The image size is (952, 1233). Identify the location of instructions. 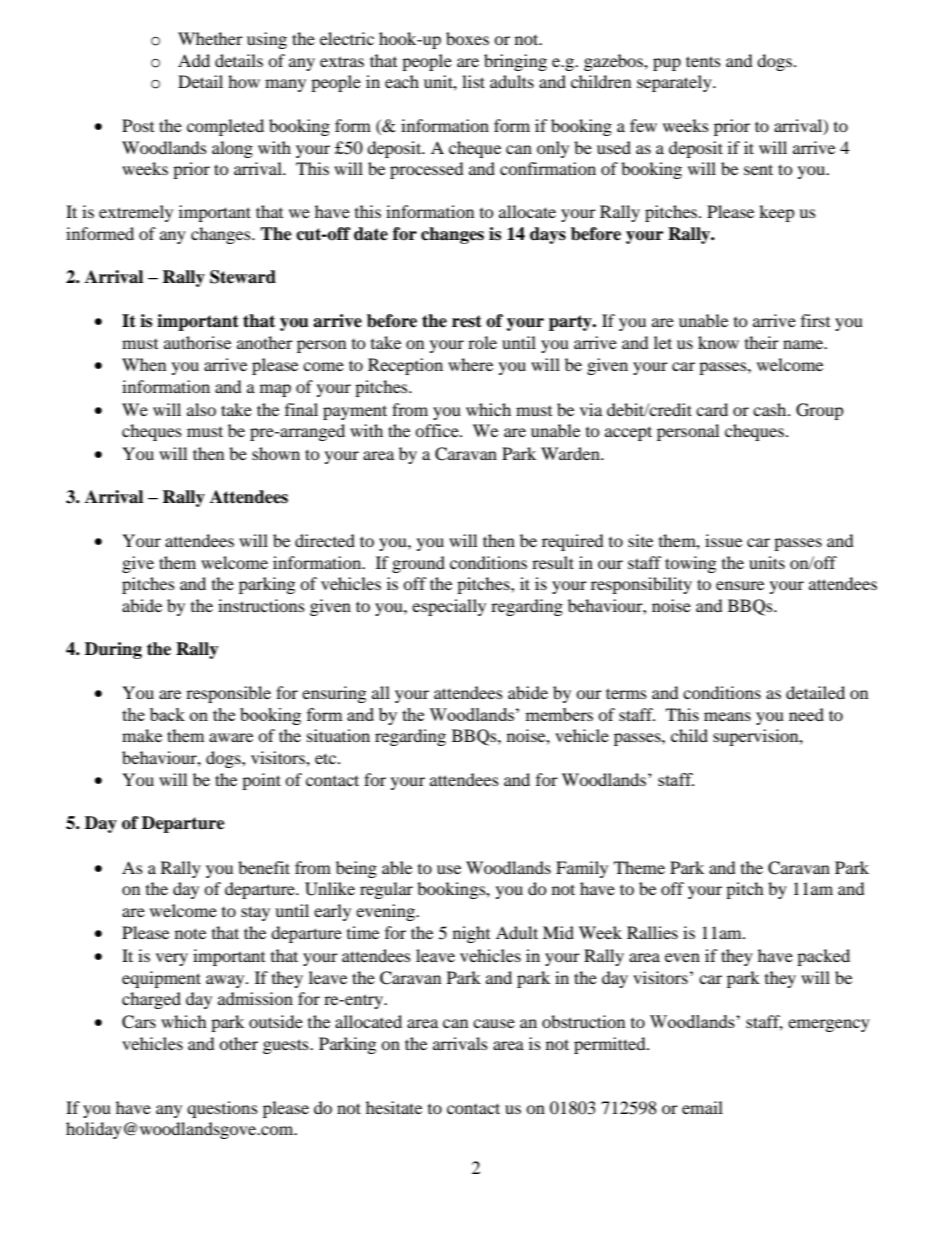
(261, 605).
